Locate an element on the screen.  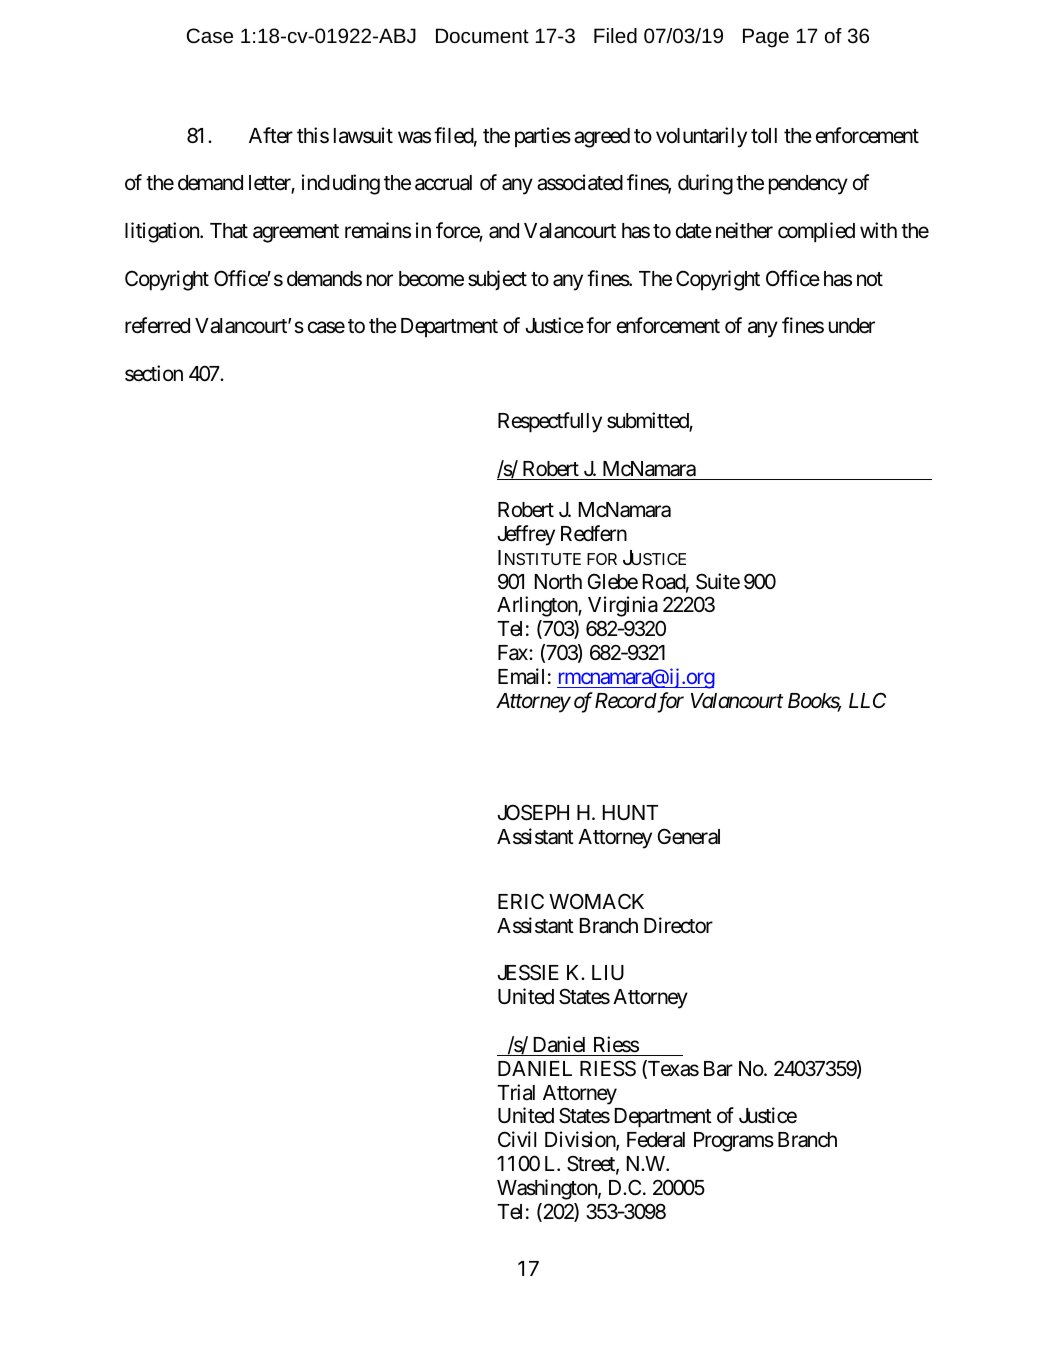
Civil is located at coordinates (517, 1139).
